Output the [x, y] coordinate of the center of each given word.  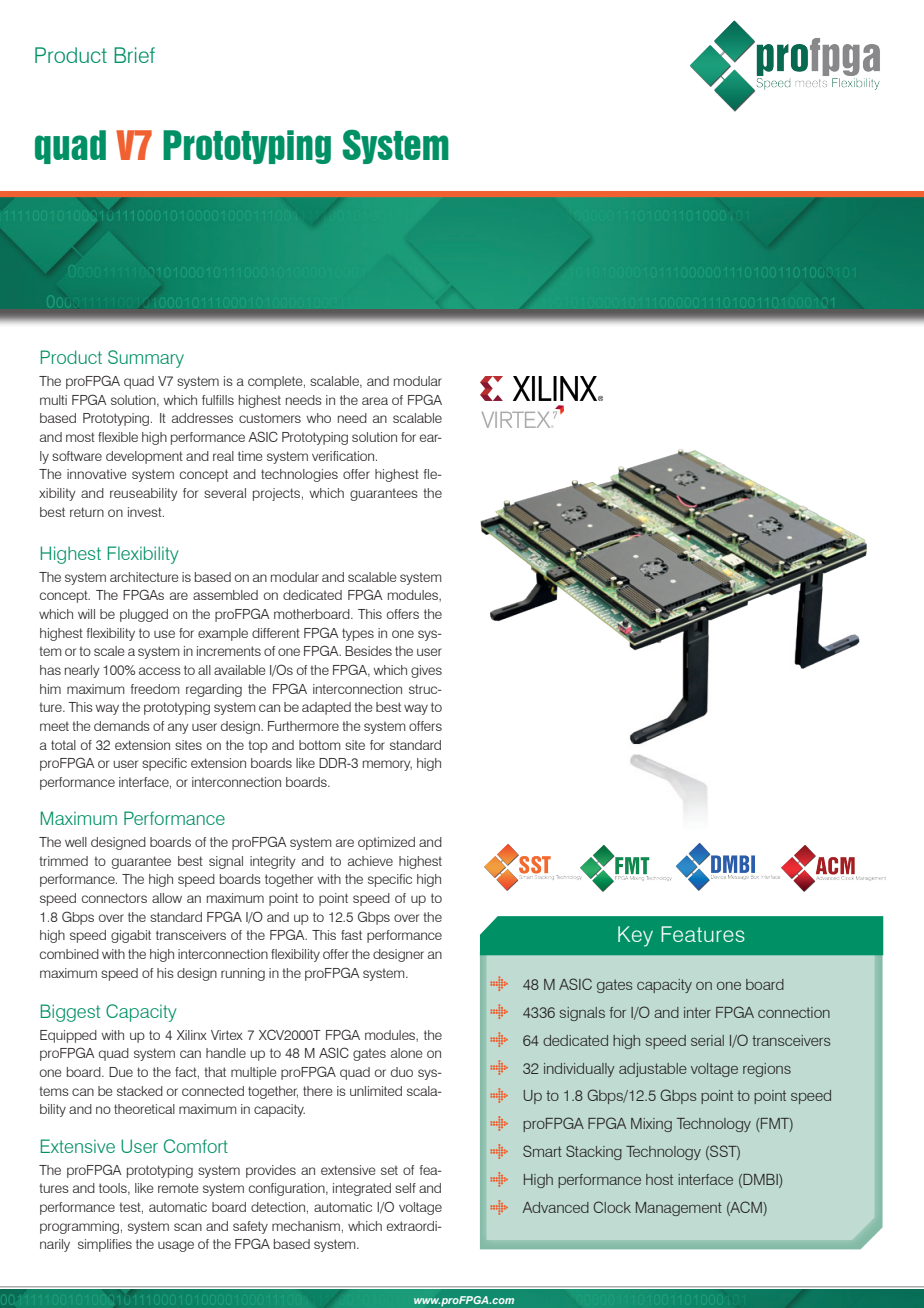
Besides [368, 651]
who [318, 418]
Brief [134, 55]
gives [426, 671]
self [405, 1188]
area [375, 401]
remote [178, 1188]
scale [109, 651]
